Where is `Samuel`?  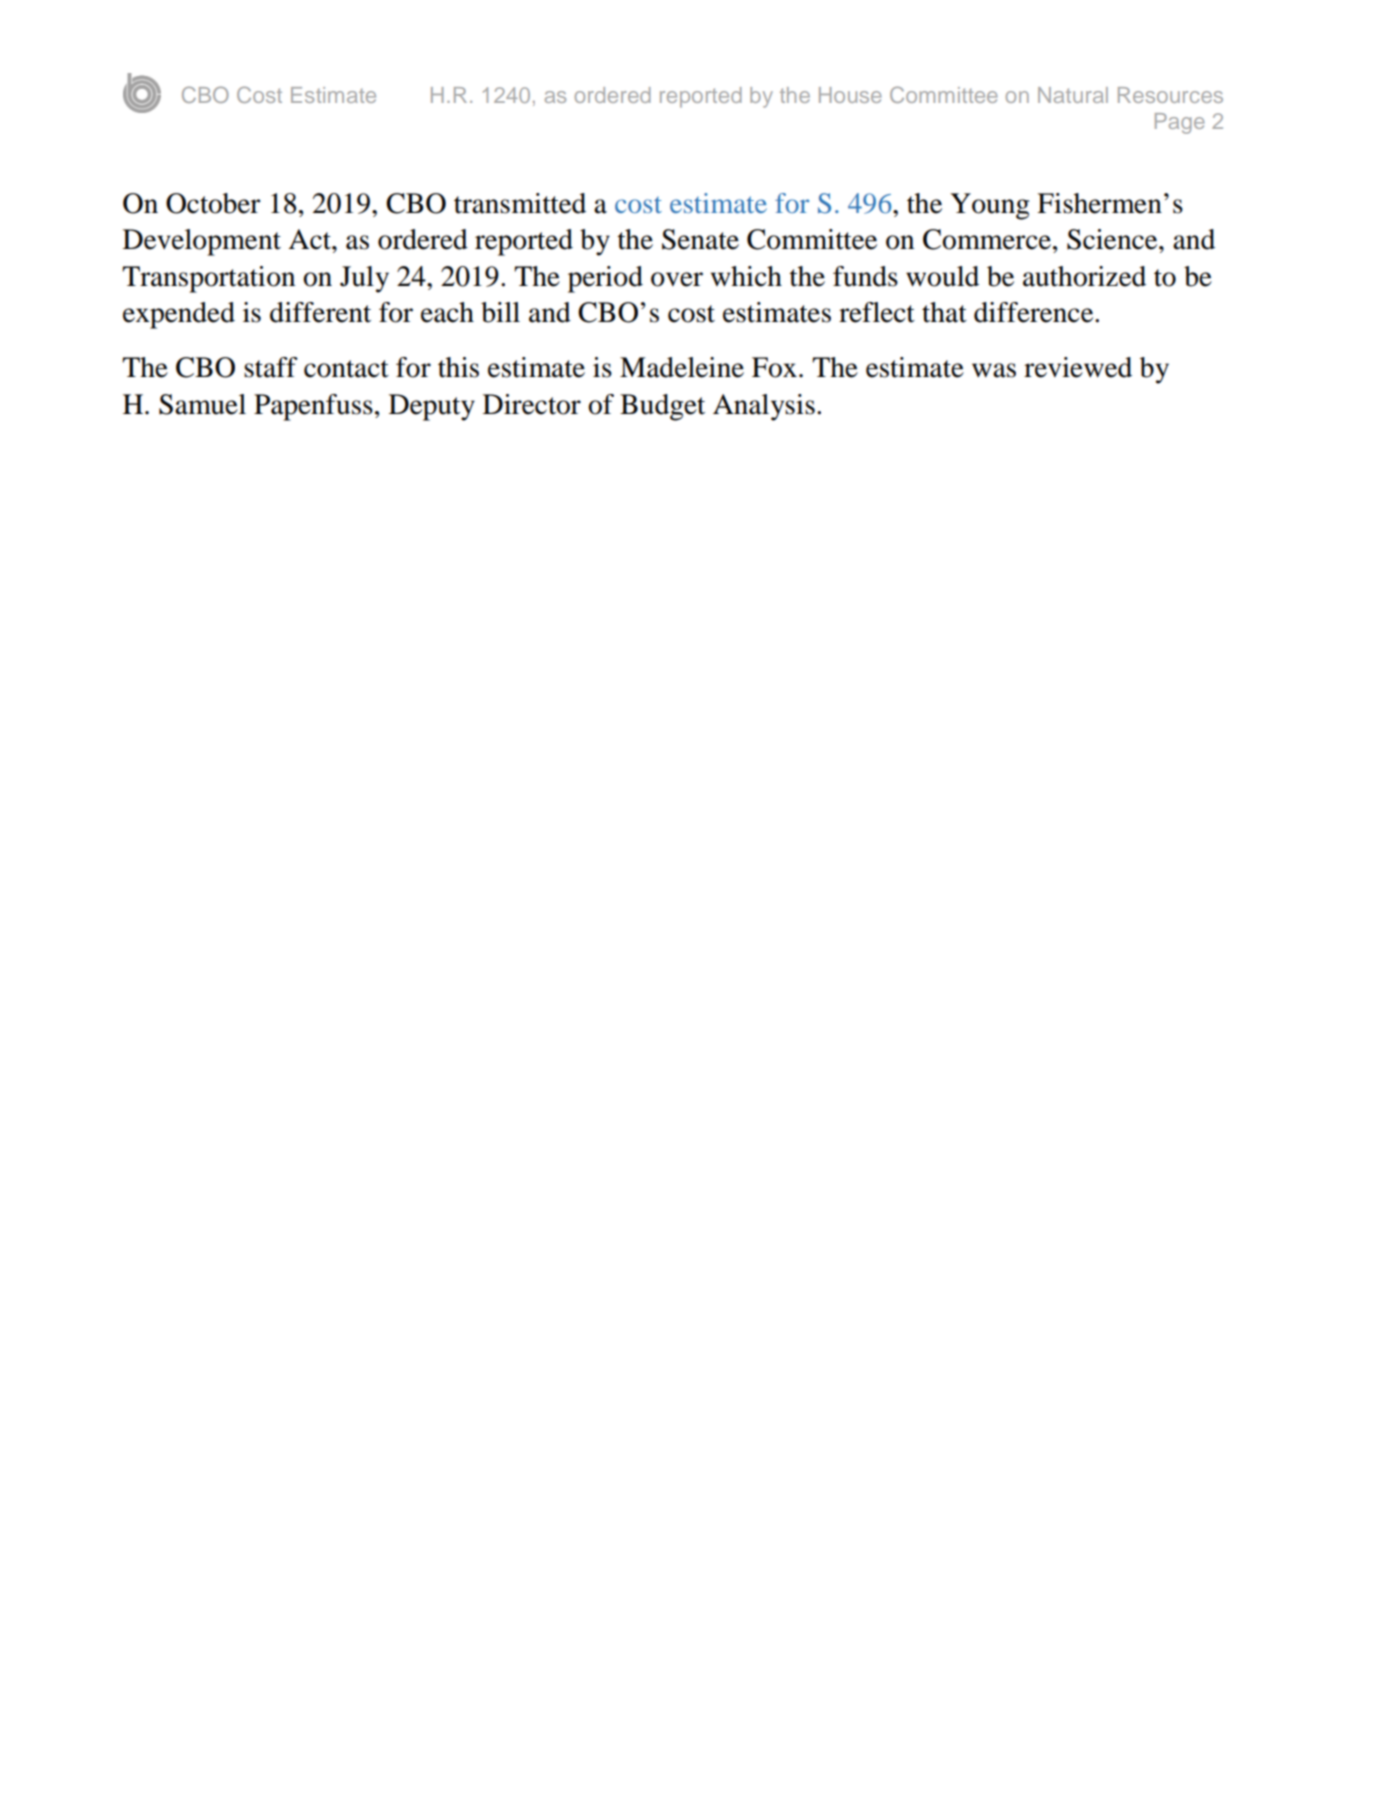 Samuel is located at coordinates (202, 404).
